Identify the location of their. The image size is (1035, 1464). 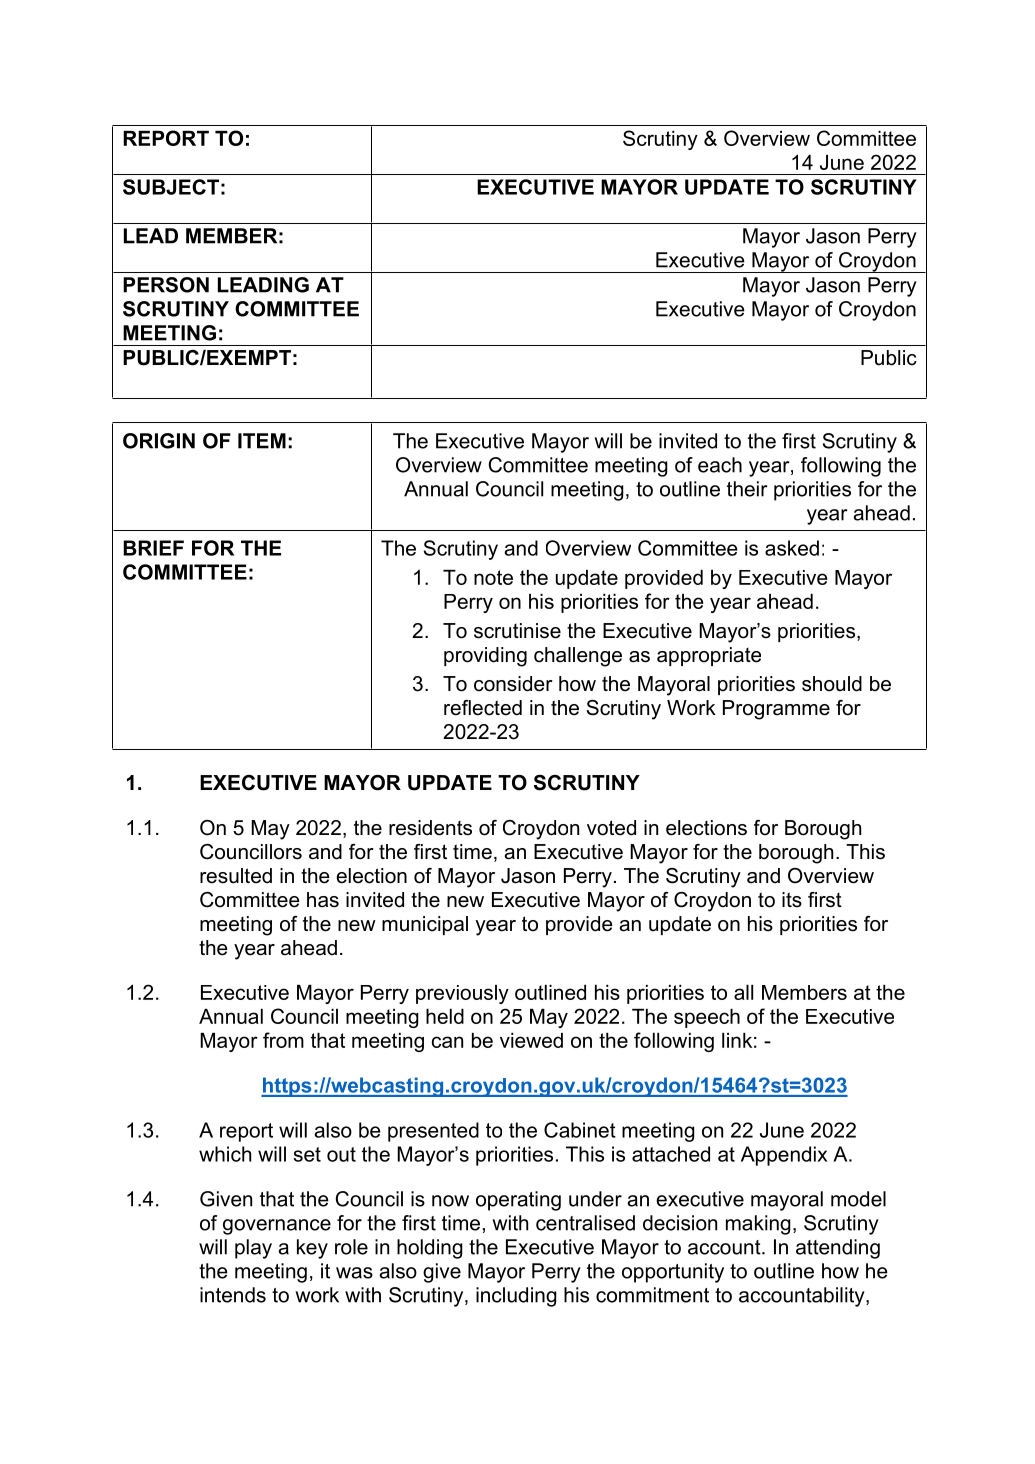
(747, 489).
